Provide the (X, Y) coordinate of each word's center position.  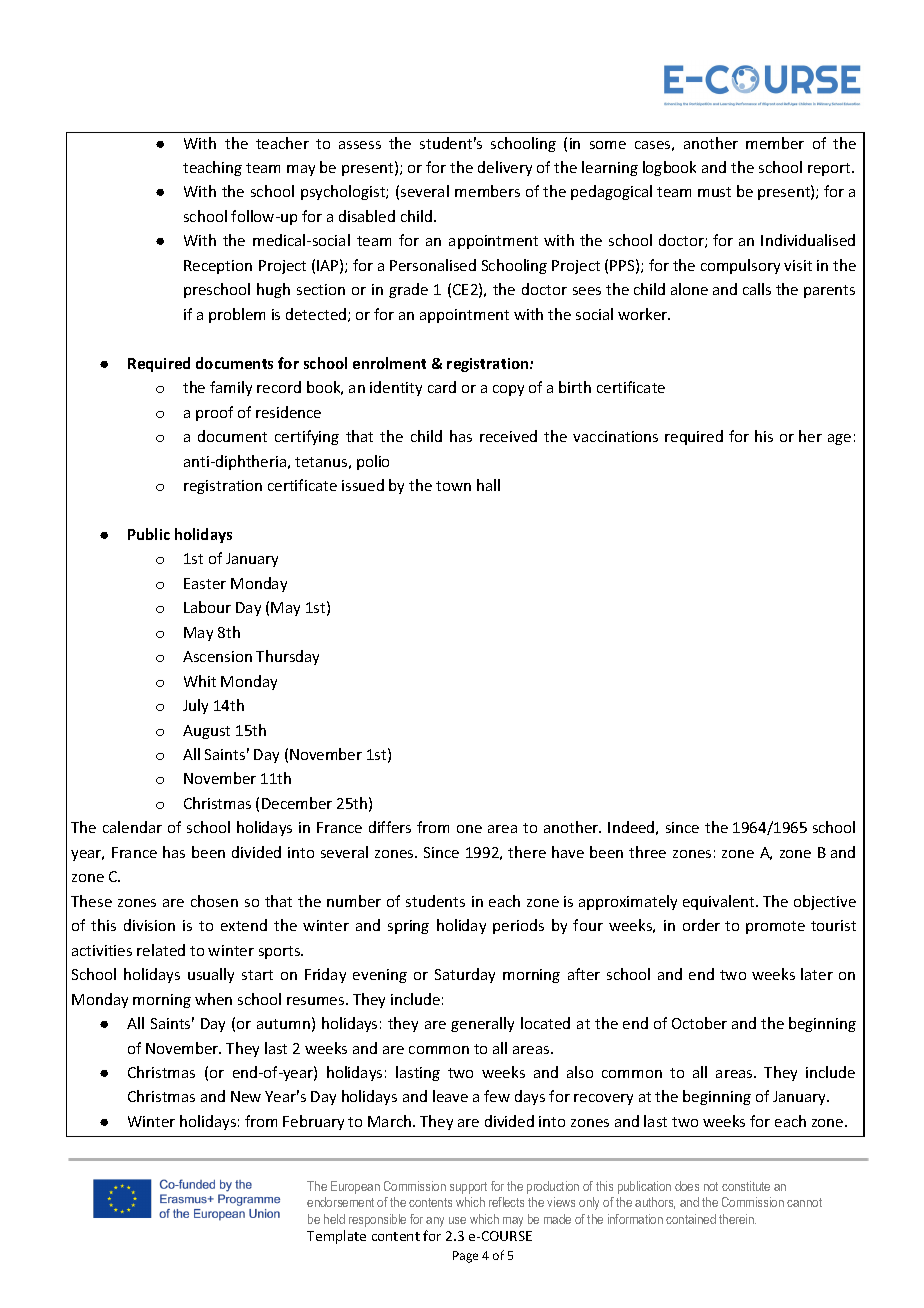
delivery (505, 168)
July (195, 706)
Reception (218, 267)
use (457, 1220)
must (714, 192)
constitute (746, 1186)
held (334, 1219)
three (647, 852)
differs (390, 827)
